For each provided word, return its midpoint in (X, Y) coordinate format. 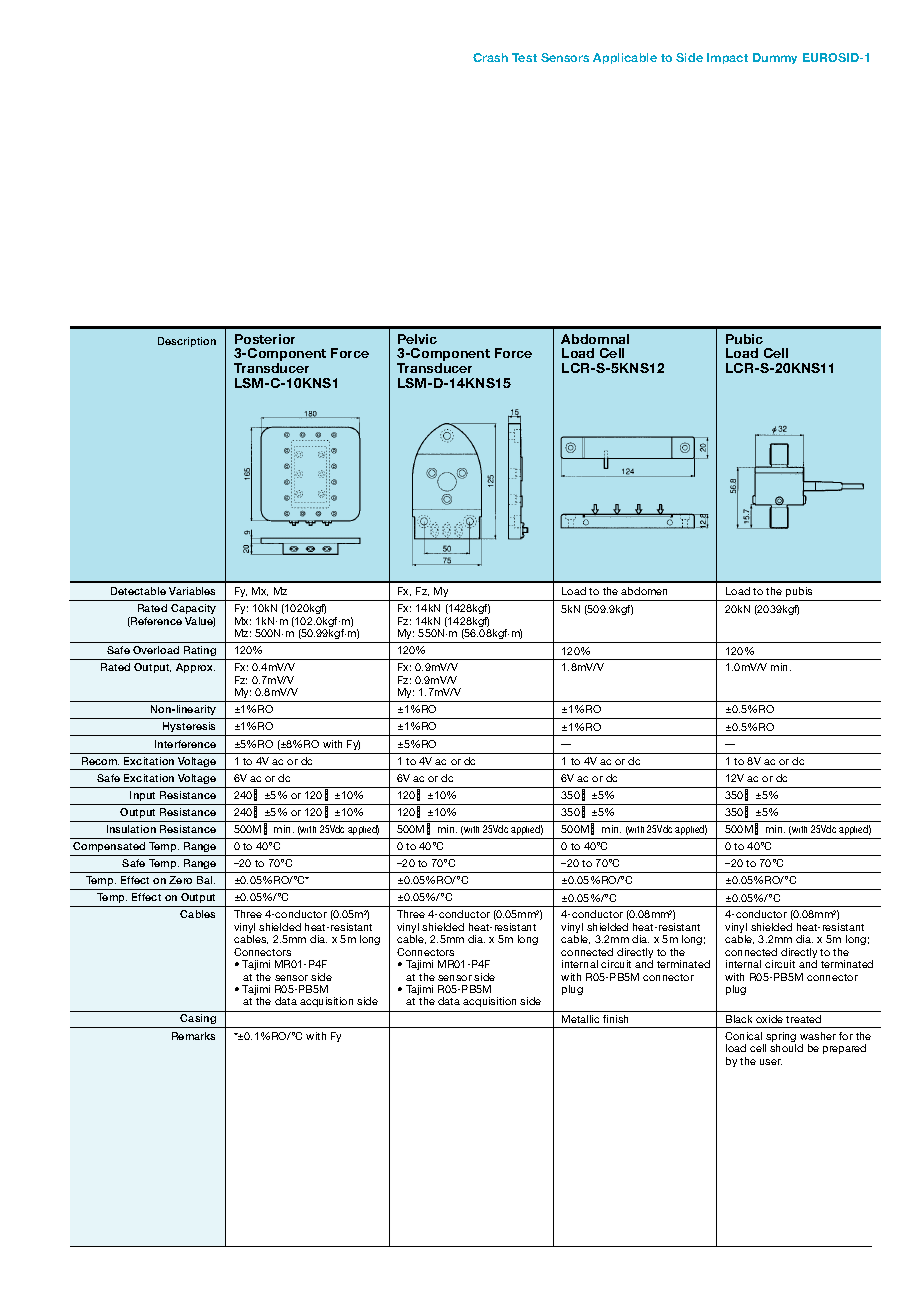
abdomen (644, 591)
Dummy (775, 58)
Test (524, 57)
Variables (192, 591)
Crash (490, 57)
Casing (198, 1021)
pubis (799, 594)
